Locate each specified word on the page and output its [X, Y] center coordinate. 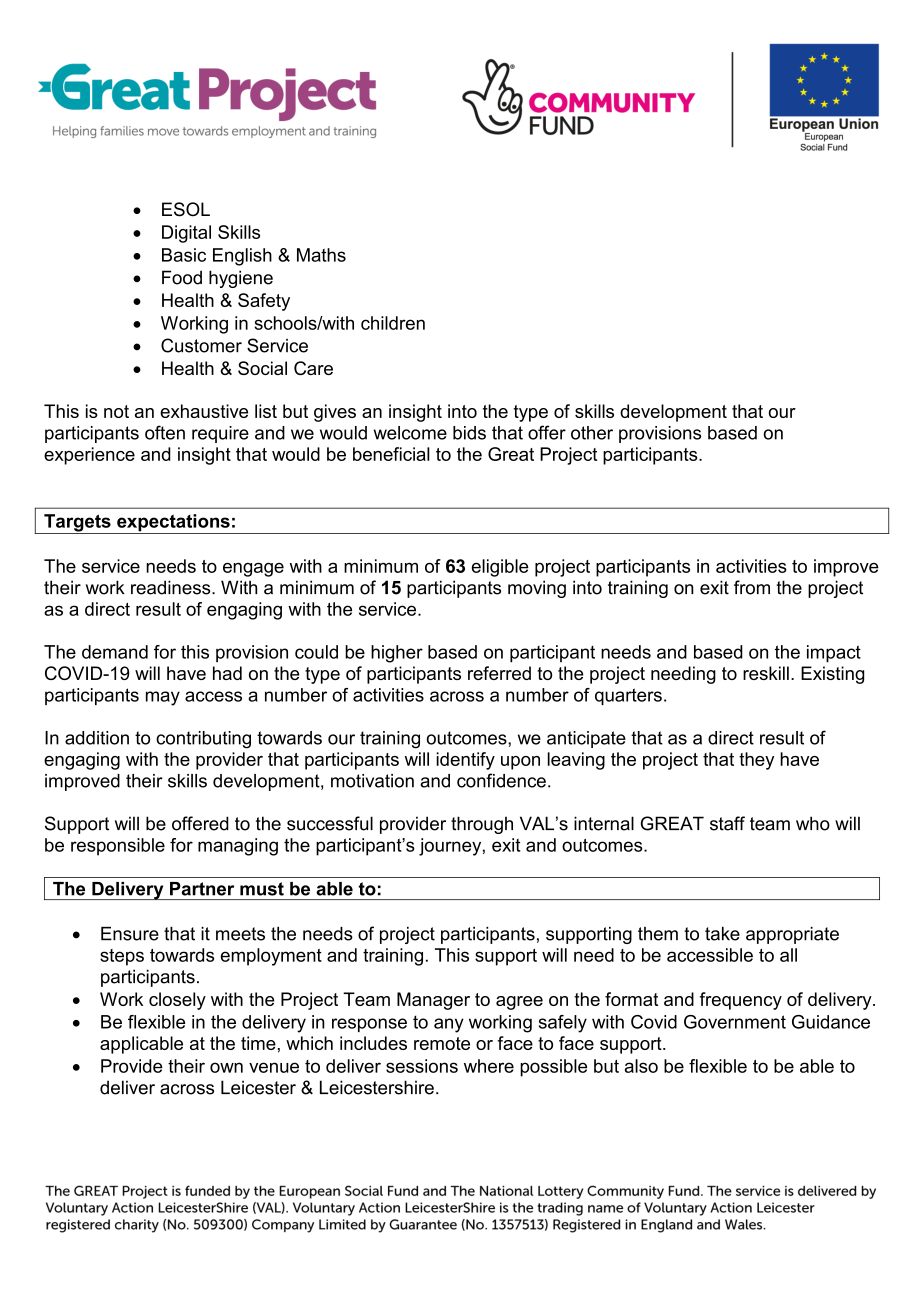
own [226, 1067]
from [752, 587]
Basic [184, 255]
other [592, 433]
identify [465, 761]
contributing [203, 740]
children [393, 323]
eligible [500, 568]
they [756, 761]
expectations [173, 524]
